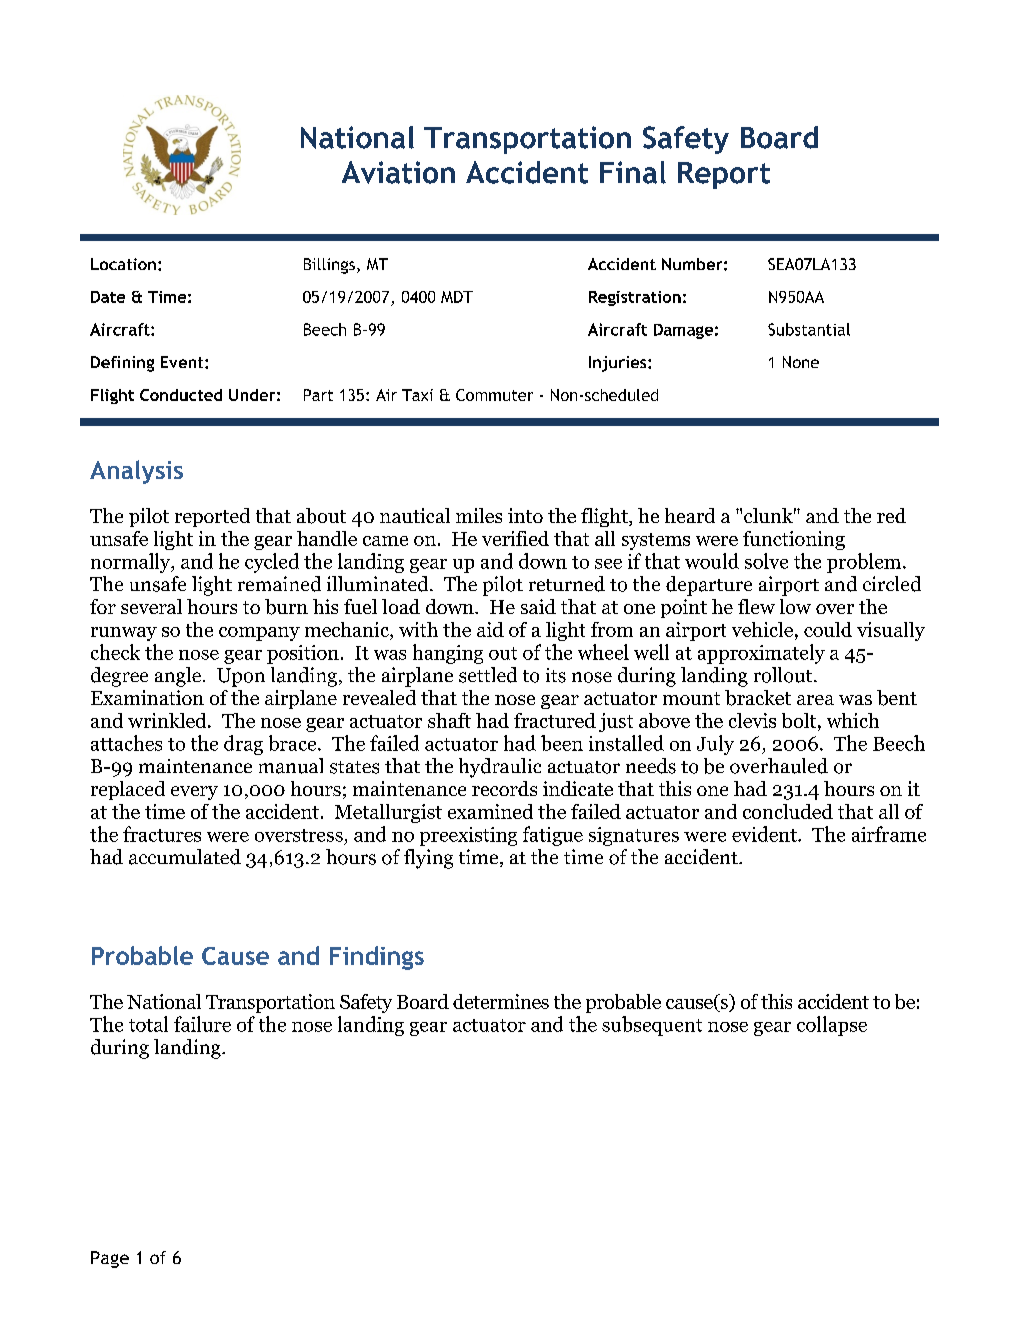 The height and width of the page is (1321, 1021). What do you see at coordinates (123, 264) in the page?
I see `Location` at bounding box center [123, 264].
